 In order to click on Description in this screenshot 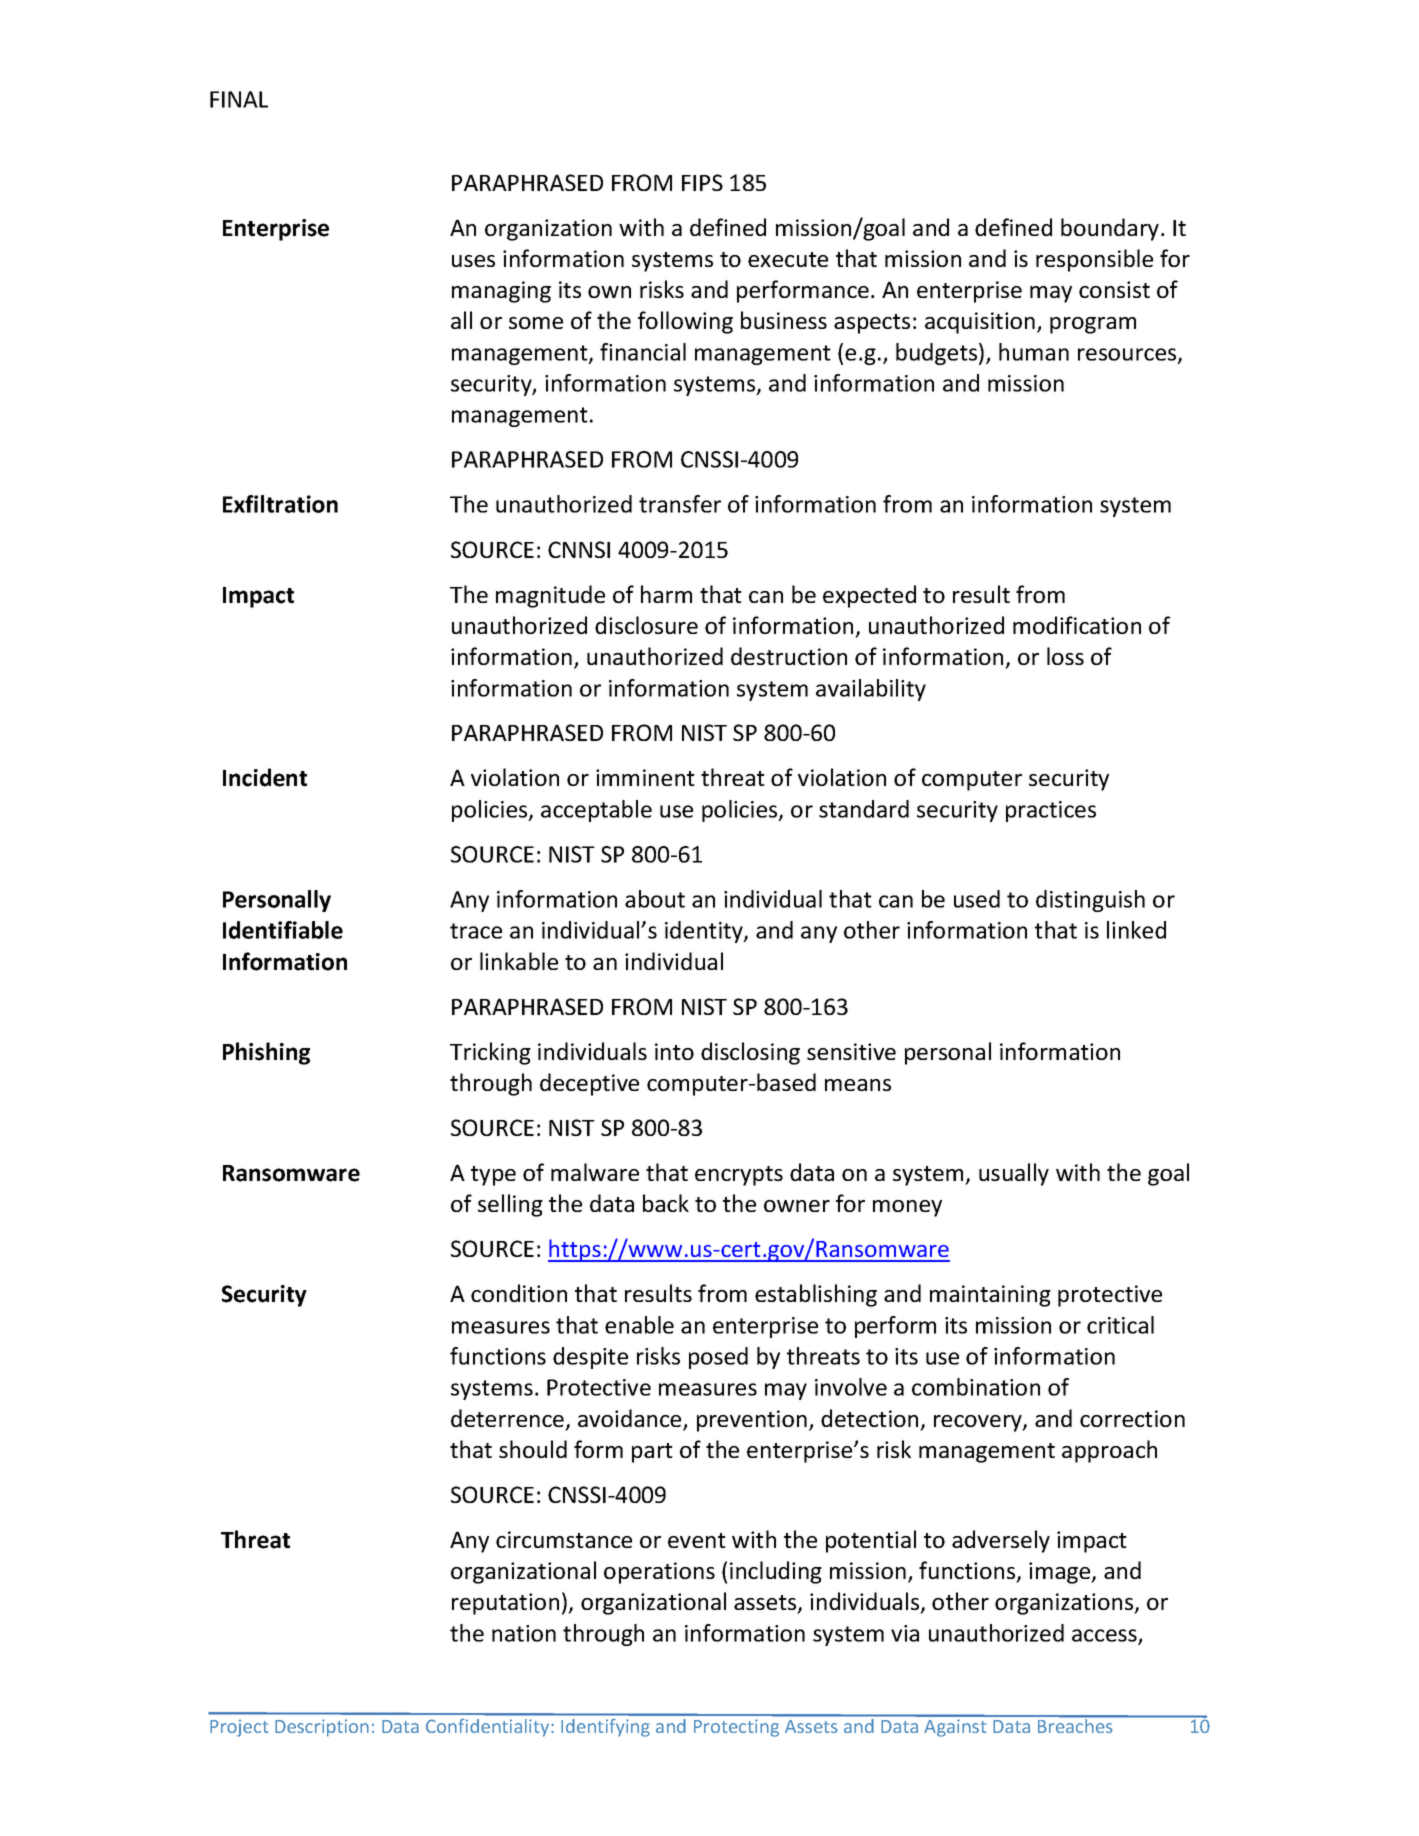, I will do `click(322, 1728)`.
